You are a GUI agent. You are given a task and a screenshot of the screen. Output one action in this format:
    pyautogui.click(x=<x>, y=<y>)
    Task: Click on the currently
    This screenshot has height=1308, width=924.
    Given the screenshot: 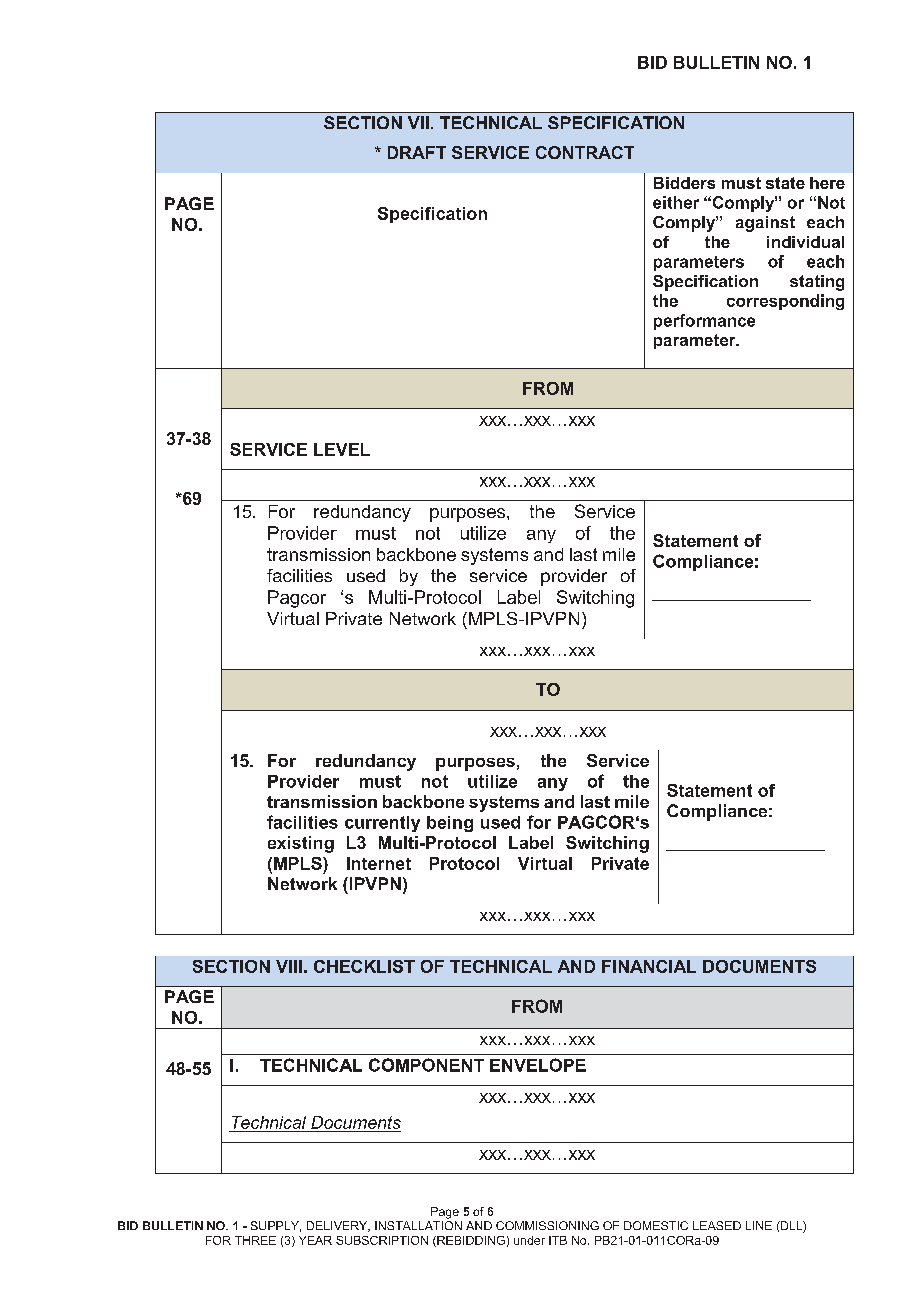 What is the action you would take?
    pyautogui.click(x=382, y=824)
